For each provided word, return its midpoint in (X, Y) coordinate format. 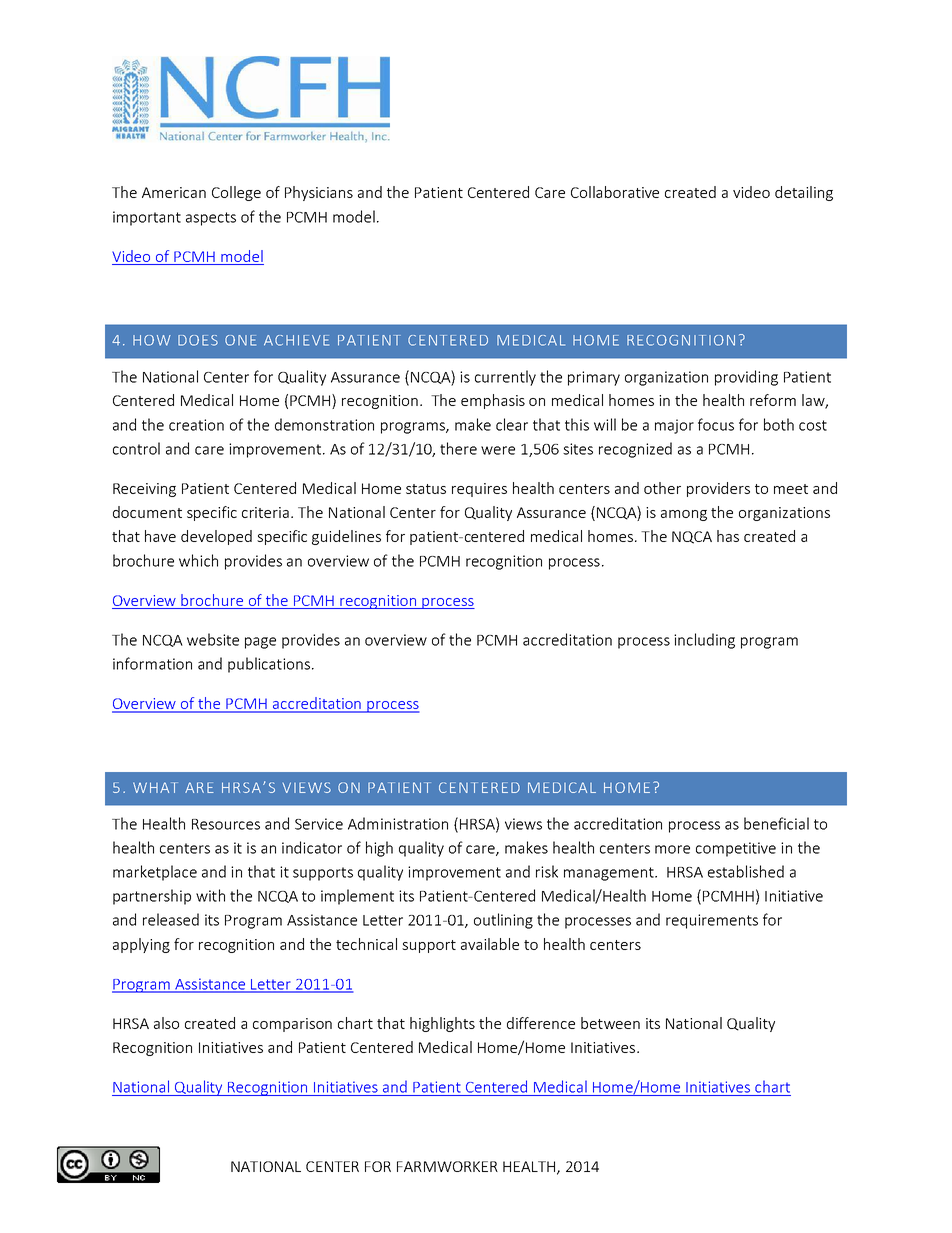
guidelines (346, 537)
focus (716, 424)
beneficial (776, 823)
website (213, 639)
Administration (398, 823)
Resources (226, 824)
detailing (804, 193)
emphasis (493, 401)
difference (541, 1023)
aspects (211, 219)
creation (196, 425)
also (166, 1023)
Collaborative (615, 192)
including (704, 641)
